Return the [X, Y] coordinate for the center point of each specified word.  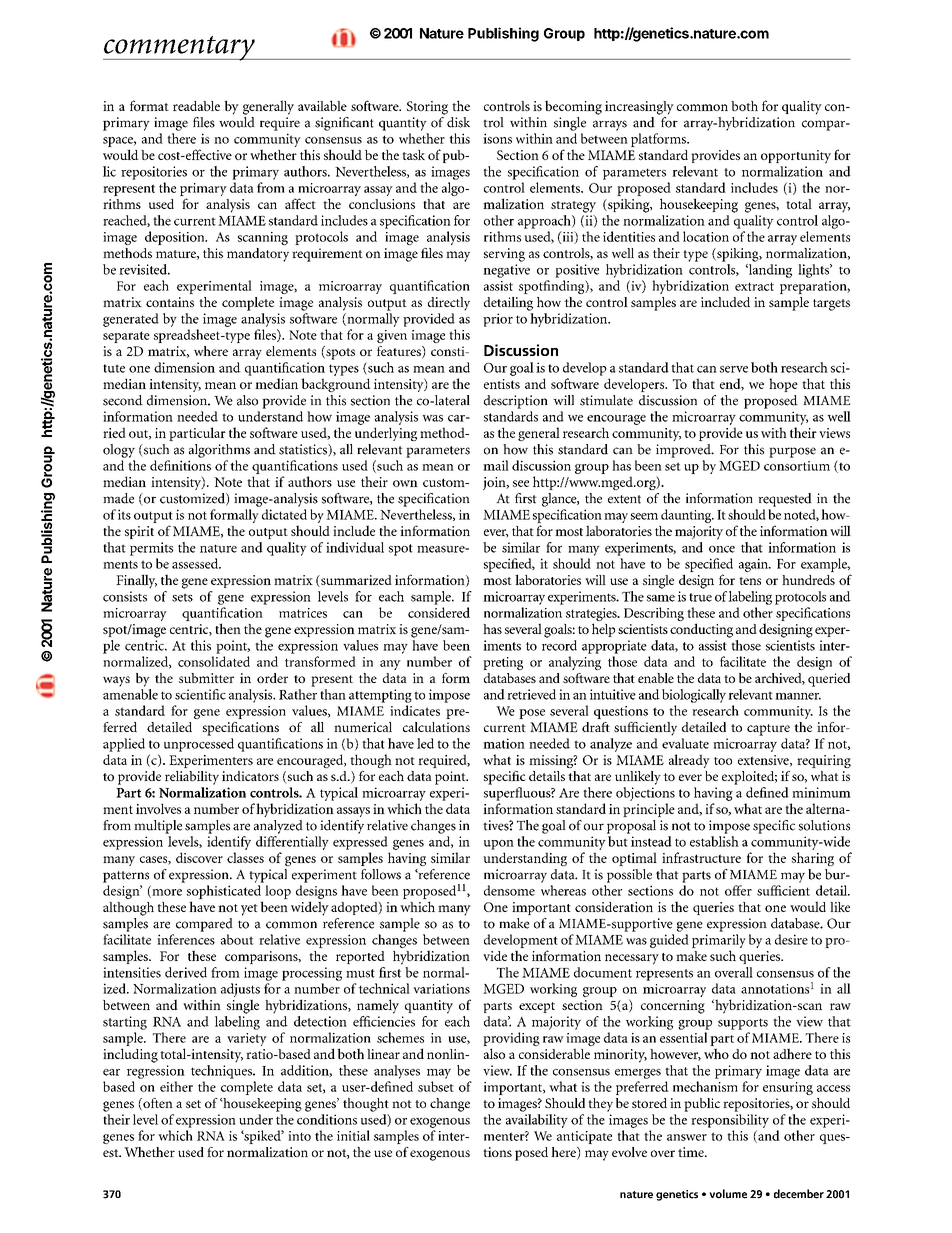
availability [537, 1121]
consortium [797, 466]
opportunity [796, 157]
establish [714, 841]
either [176, 1086]
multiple [158, 827]
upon [499, 845]
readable [196, 106]
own [405, 483]
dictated [284, 514]
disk [458, 122]
